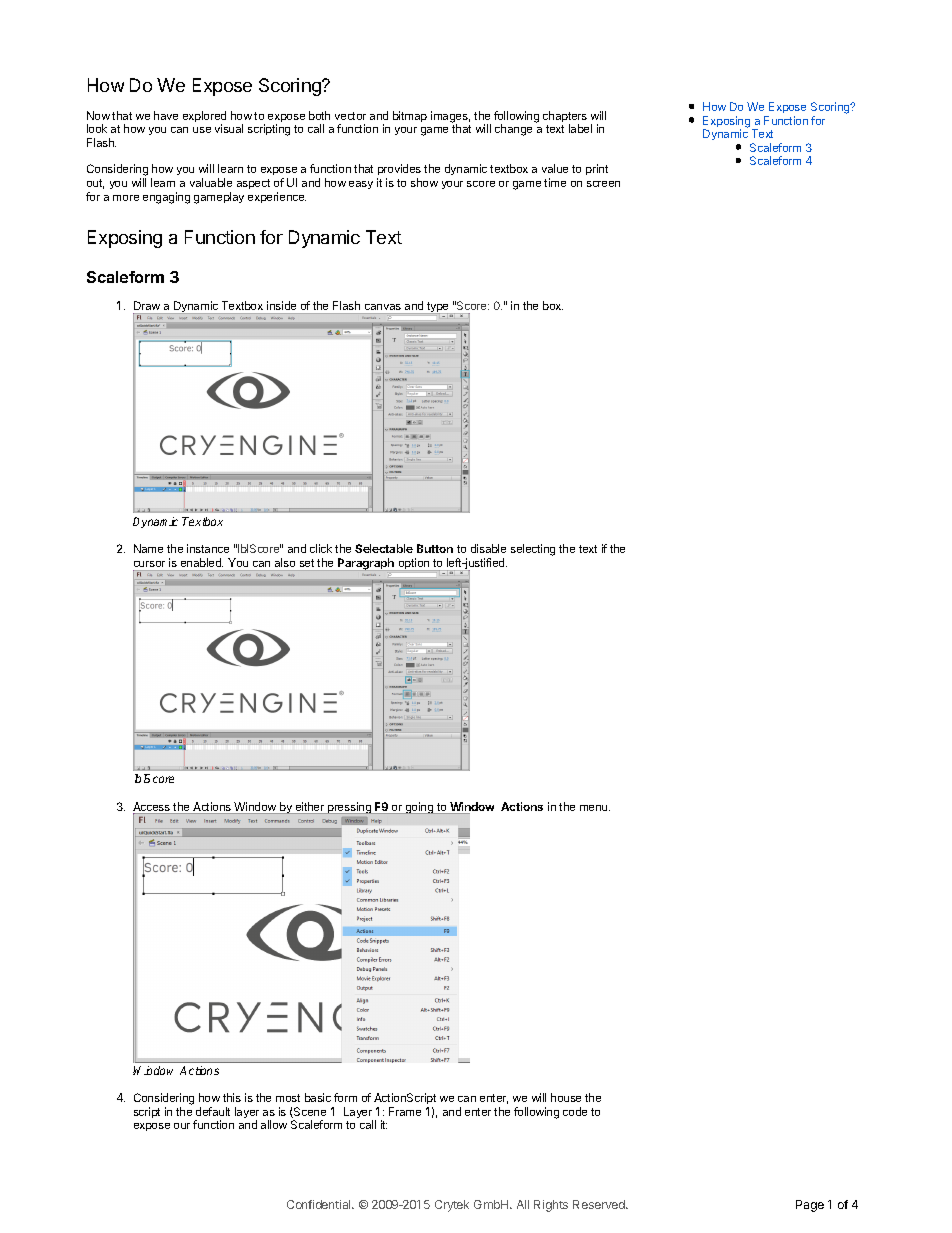 This image has height=1233, width=952. Describe the element at coordinates (603, 184) in the image. I see `screen` at that location.
